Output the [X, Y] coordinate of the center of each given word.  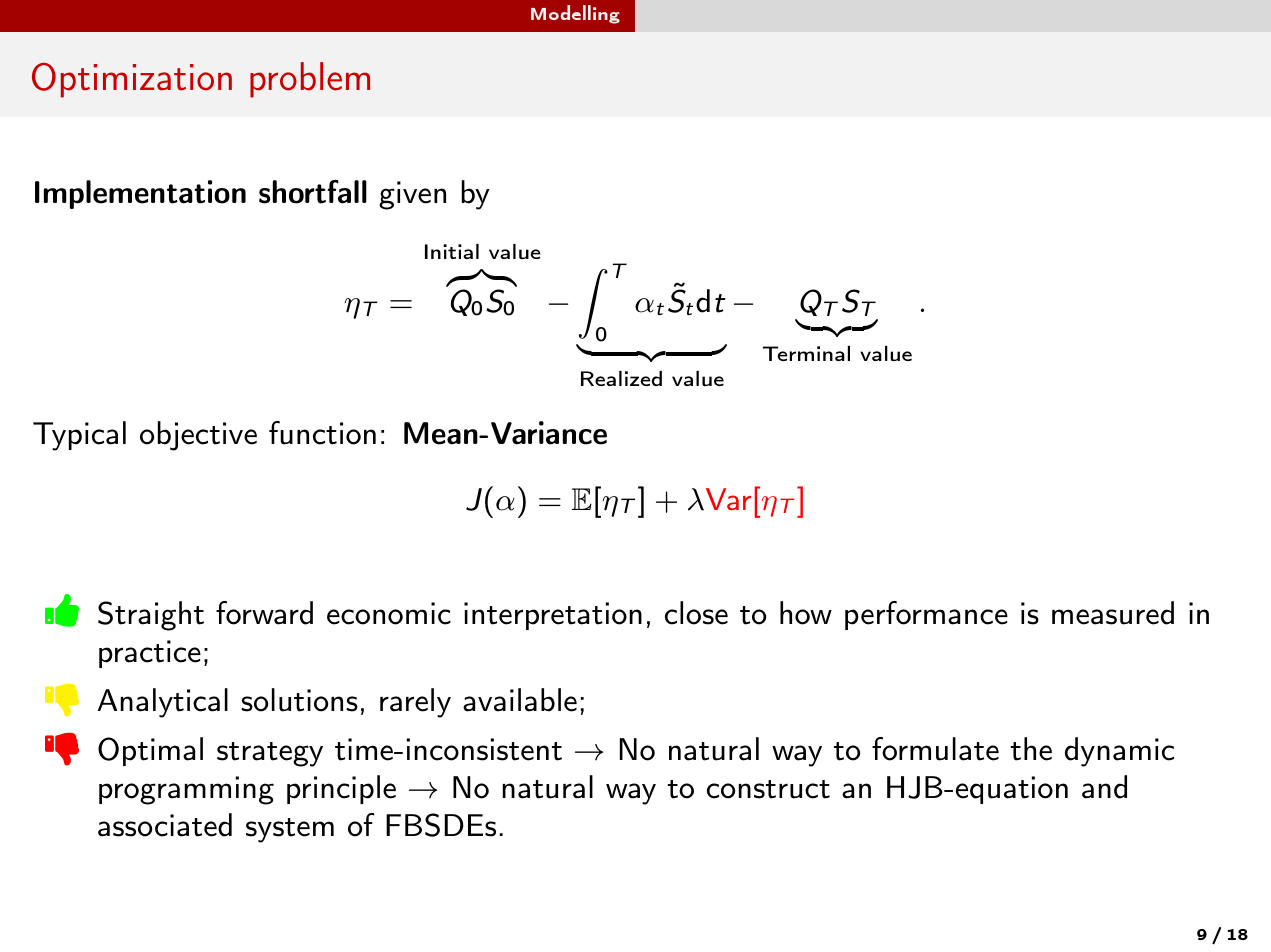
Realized [621, 378]
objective [198, 436]
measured [1113, 613]
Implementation [140, 194]
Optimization [132, 80]
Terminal [806, 353]
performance [926, 615]
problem [310, 80]
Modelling [575, 14]
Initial [452, 251]
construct [768, 789]
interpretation [553, 616]
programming [186, 790]
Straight [151, 616]
